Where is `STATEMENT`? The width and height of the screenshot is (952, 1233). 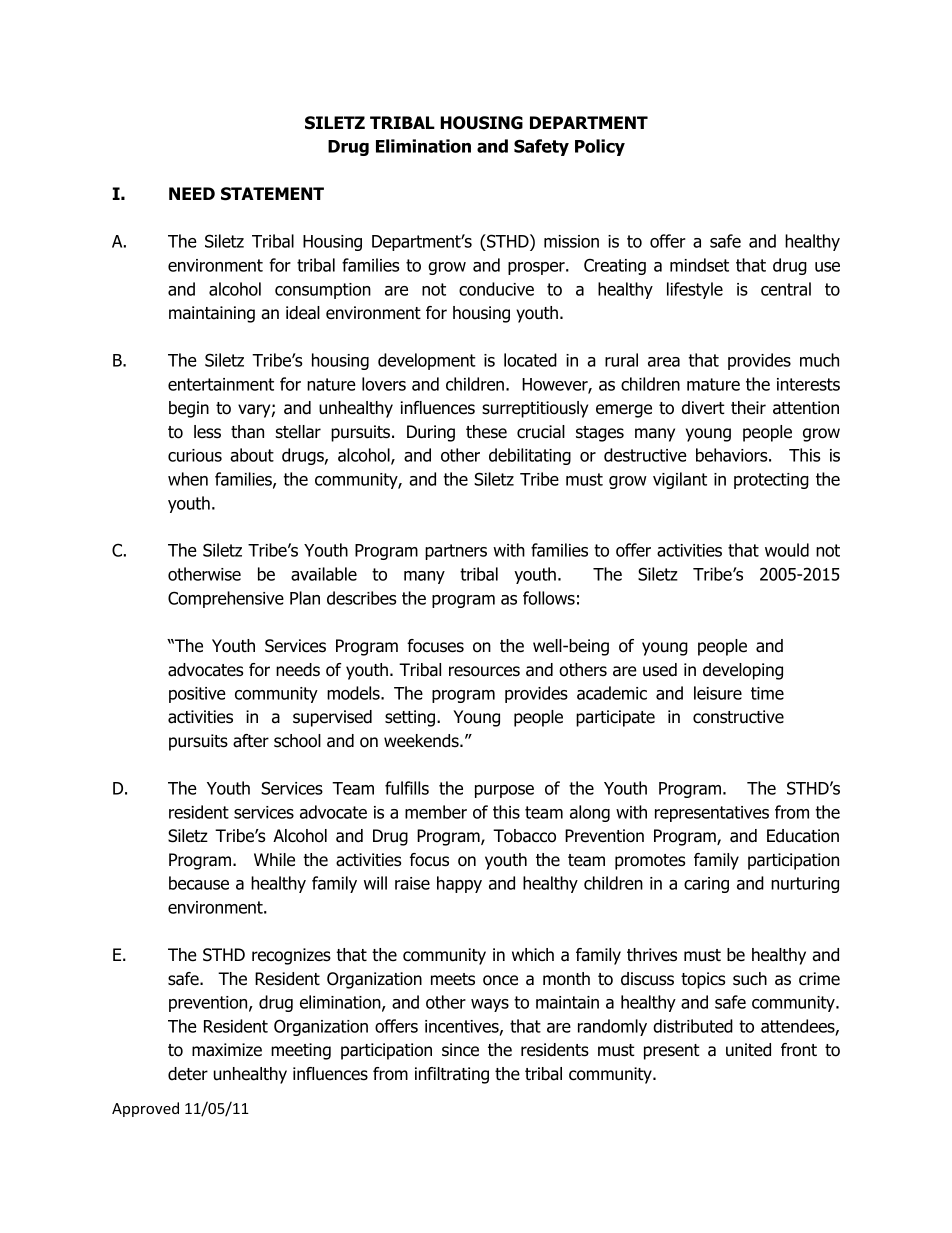 STATEMENT is located at coordinates (272, 194).
